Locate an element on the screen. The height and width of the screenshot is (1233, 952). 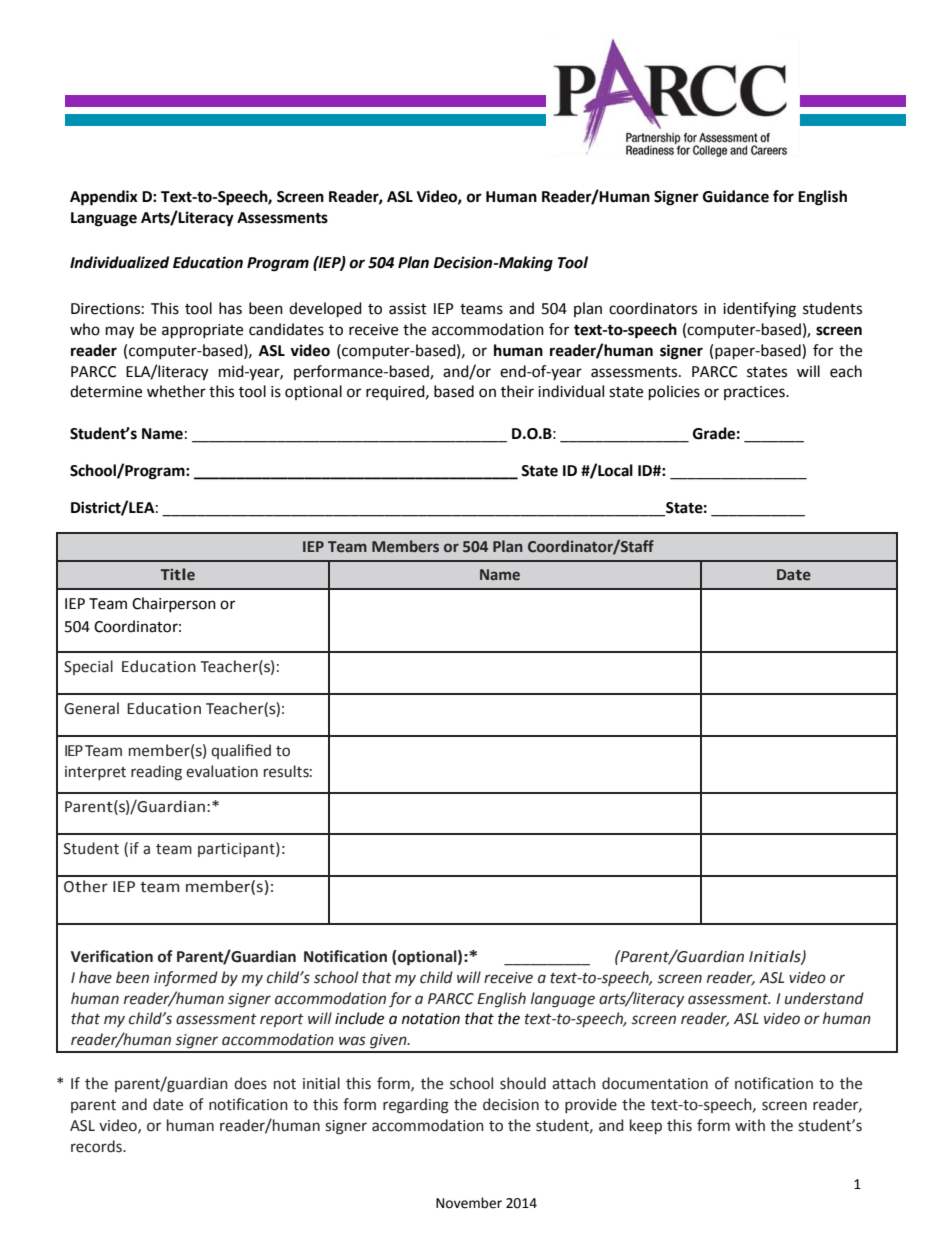
practices is located at coordinates (755, 393).
